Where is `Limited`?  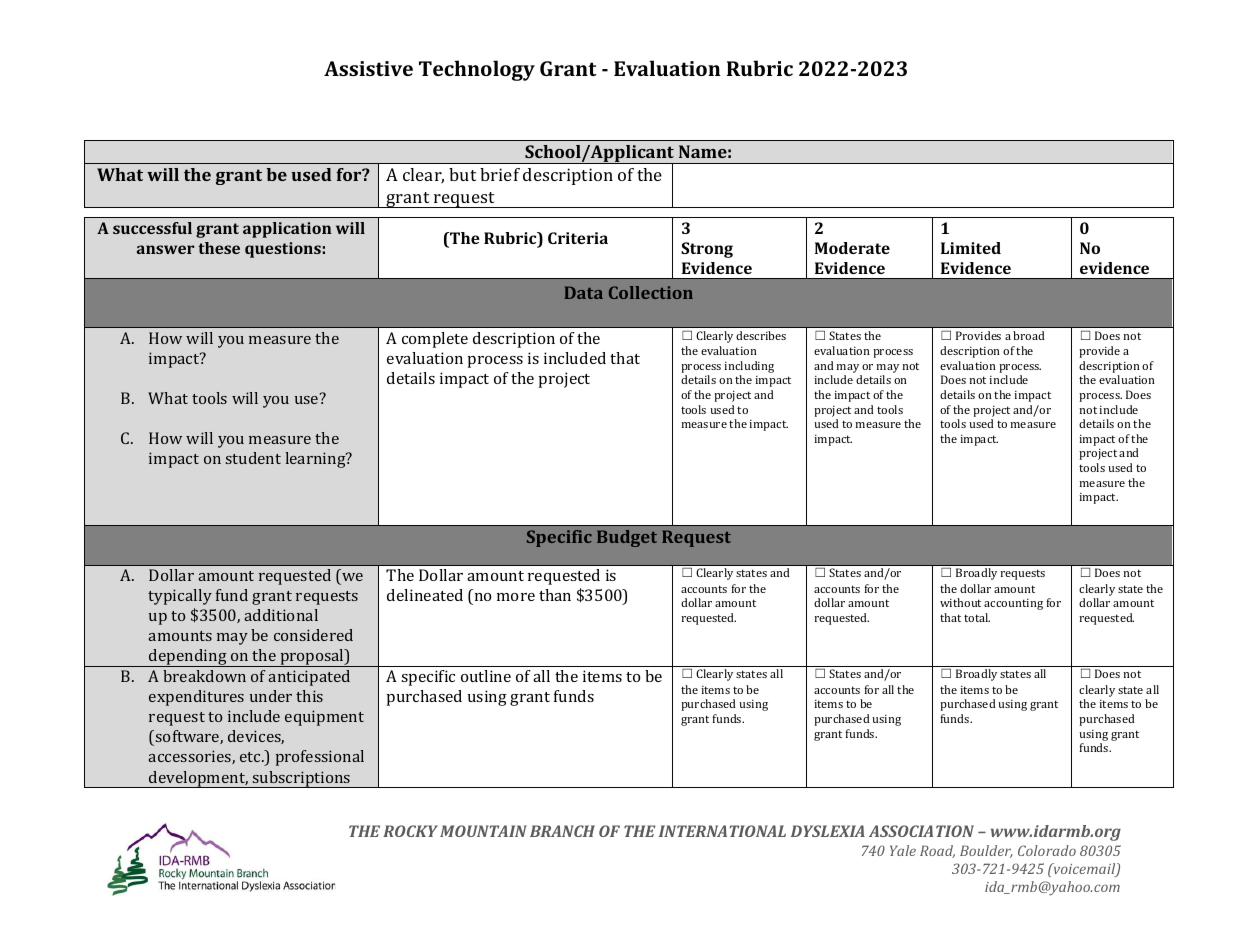
Limited is located at coordinates (971, 248).
